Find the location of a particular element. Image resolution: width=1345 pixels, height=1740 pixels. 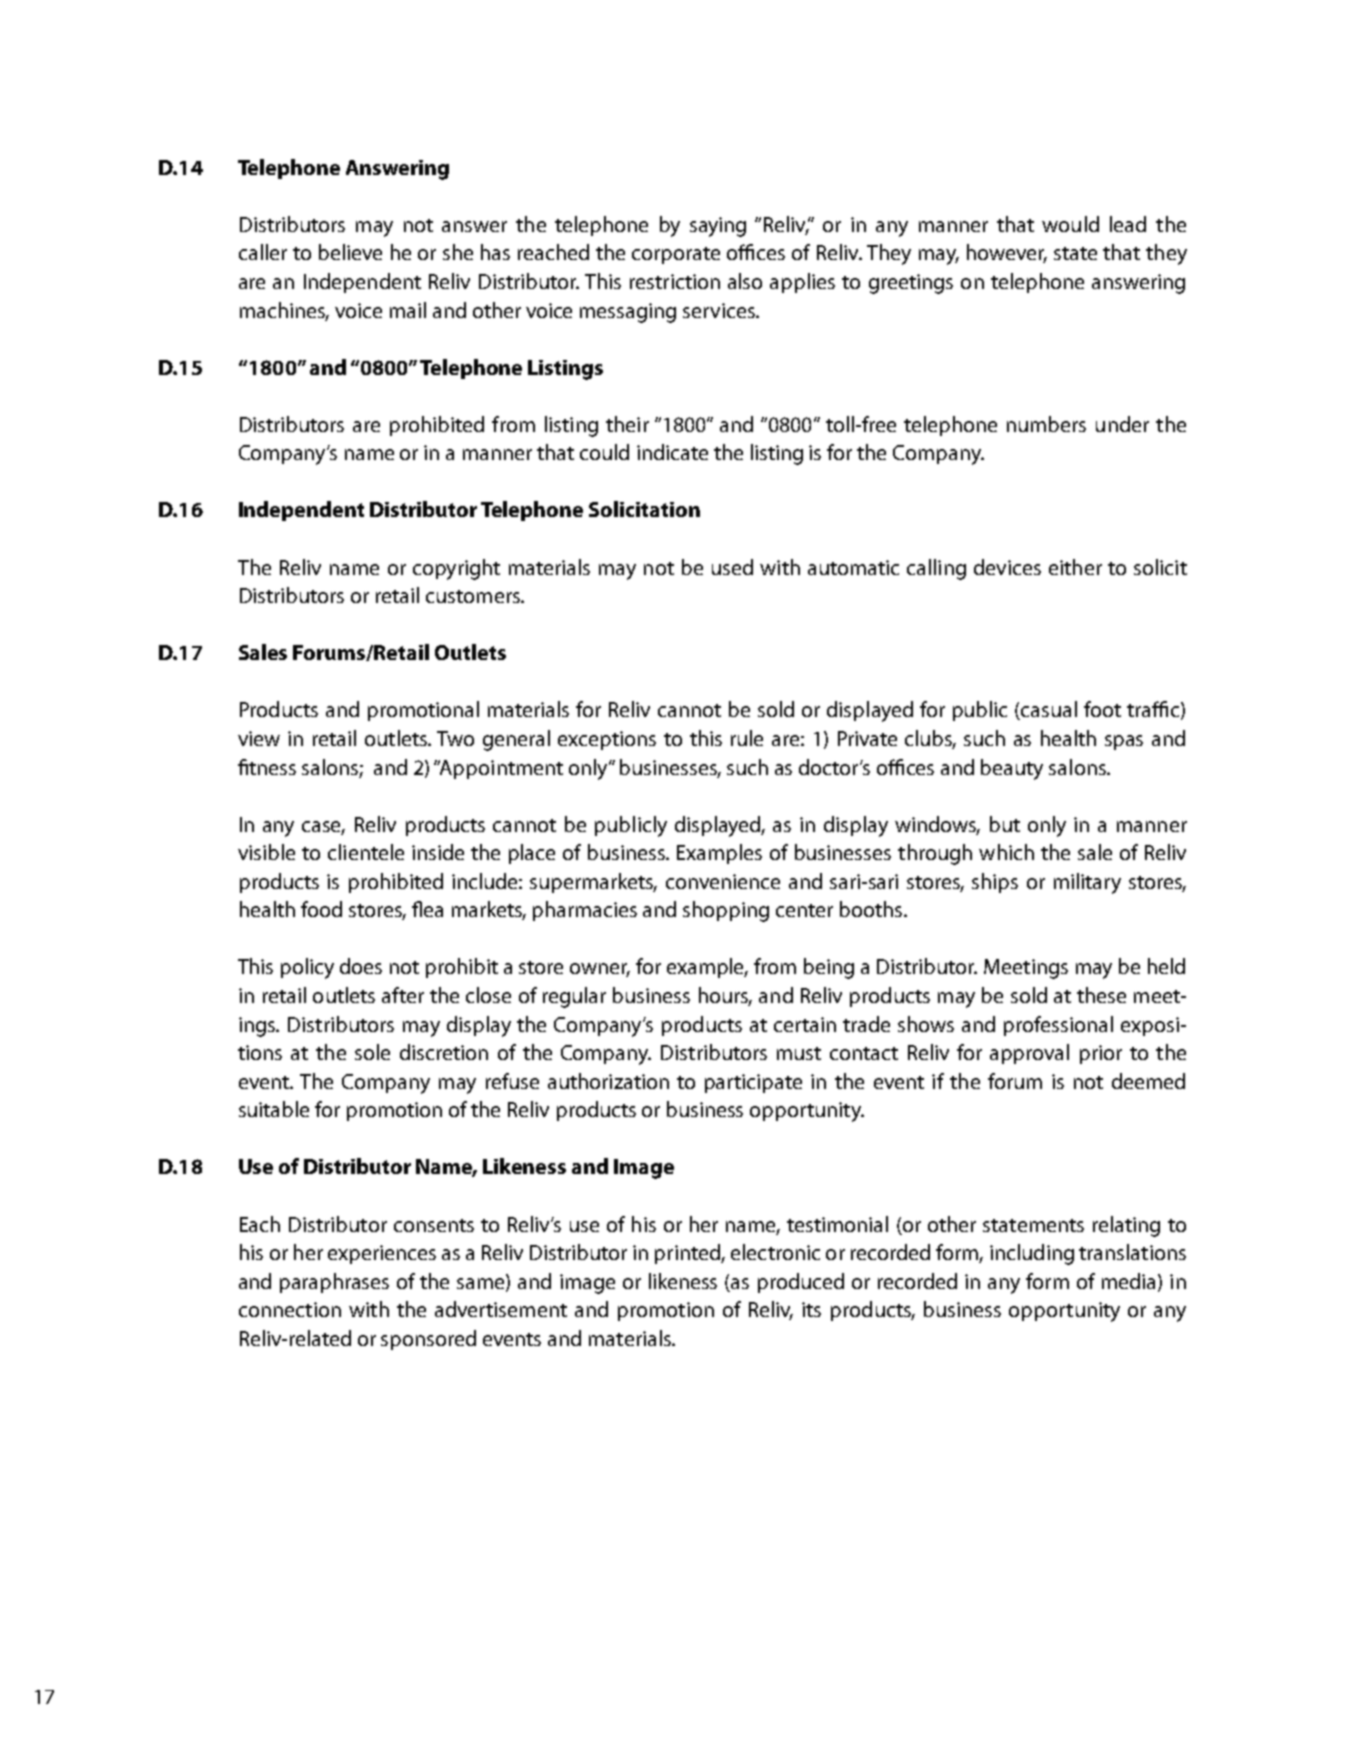

beauty is located at coordinates (1012, 769).
